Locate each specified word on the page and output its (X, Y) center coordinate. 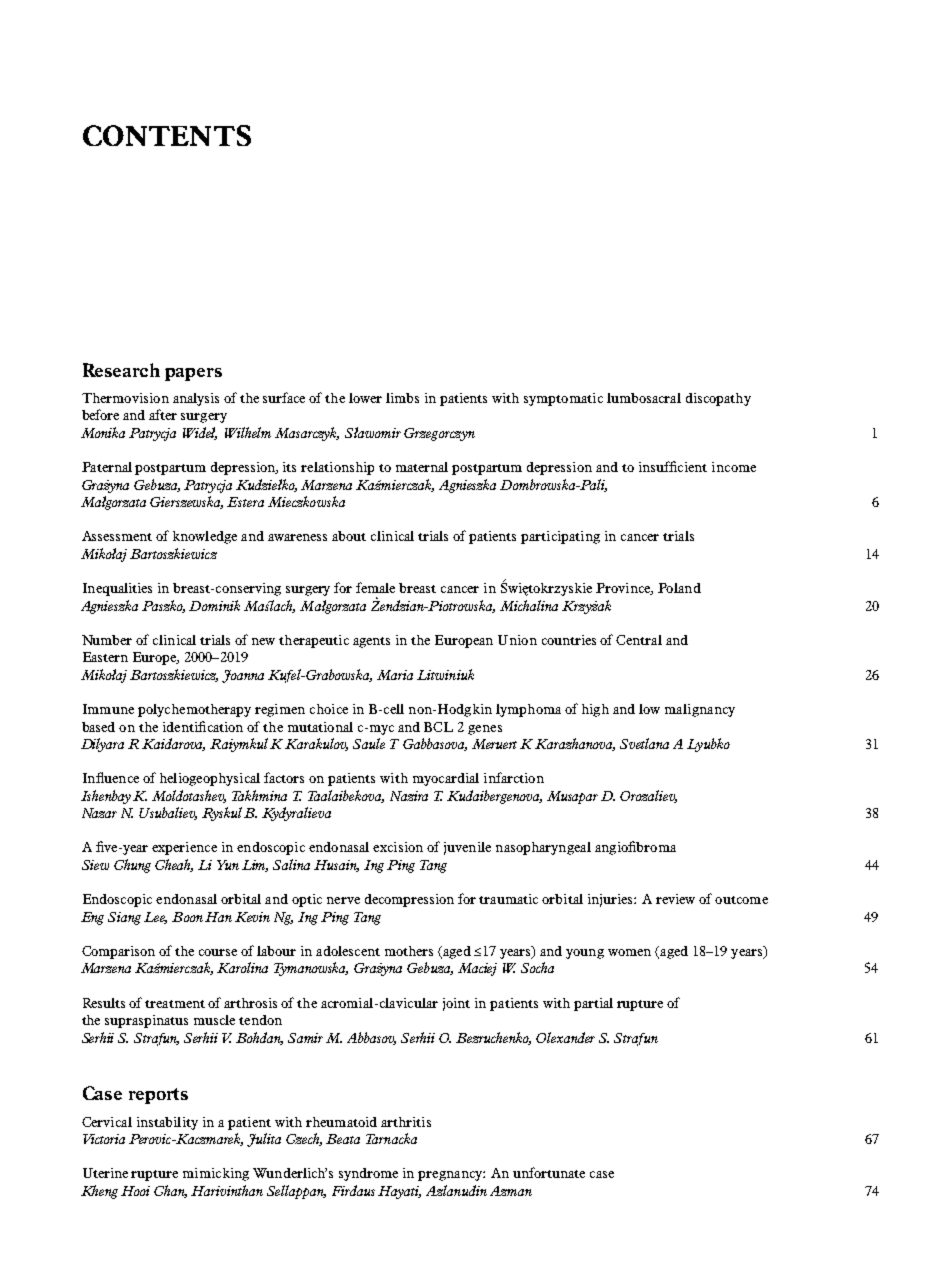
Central (639, 640)
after (163, 414)
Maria (395, 675)
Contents (167, 135)
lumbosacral (644, 398)
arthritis (406, 1122)
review (675, 899)
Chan (170, 1191)
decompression (409, 900)
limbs (402, 398)
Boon (187, 917)
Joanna (243, 676)
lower (365, 398)
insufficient (673, 466)
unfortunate (549, 1172)
